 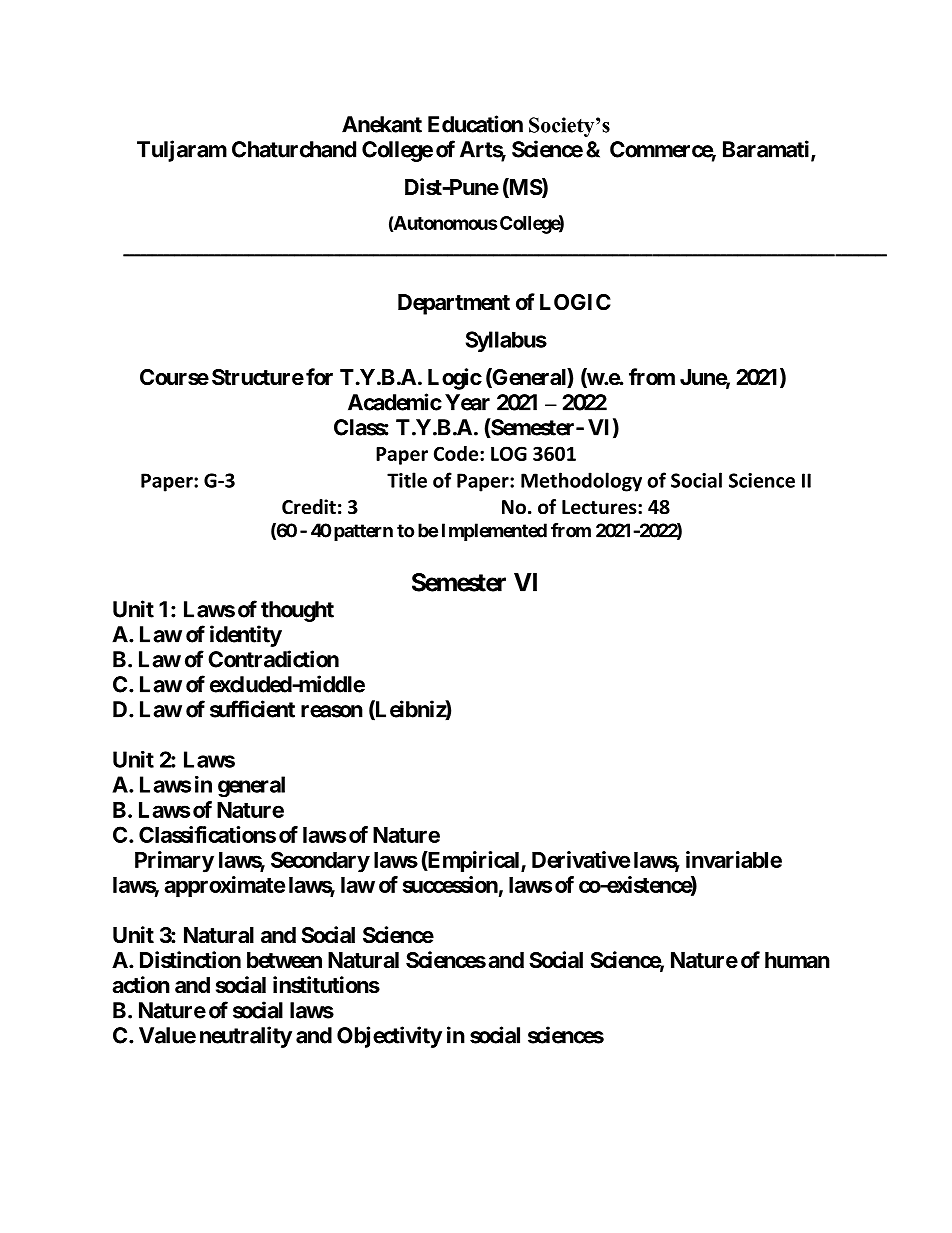 What do you see at coordinates (467, 402) in the document?
I see `Year` at bounding box center [467, 402].
